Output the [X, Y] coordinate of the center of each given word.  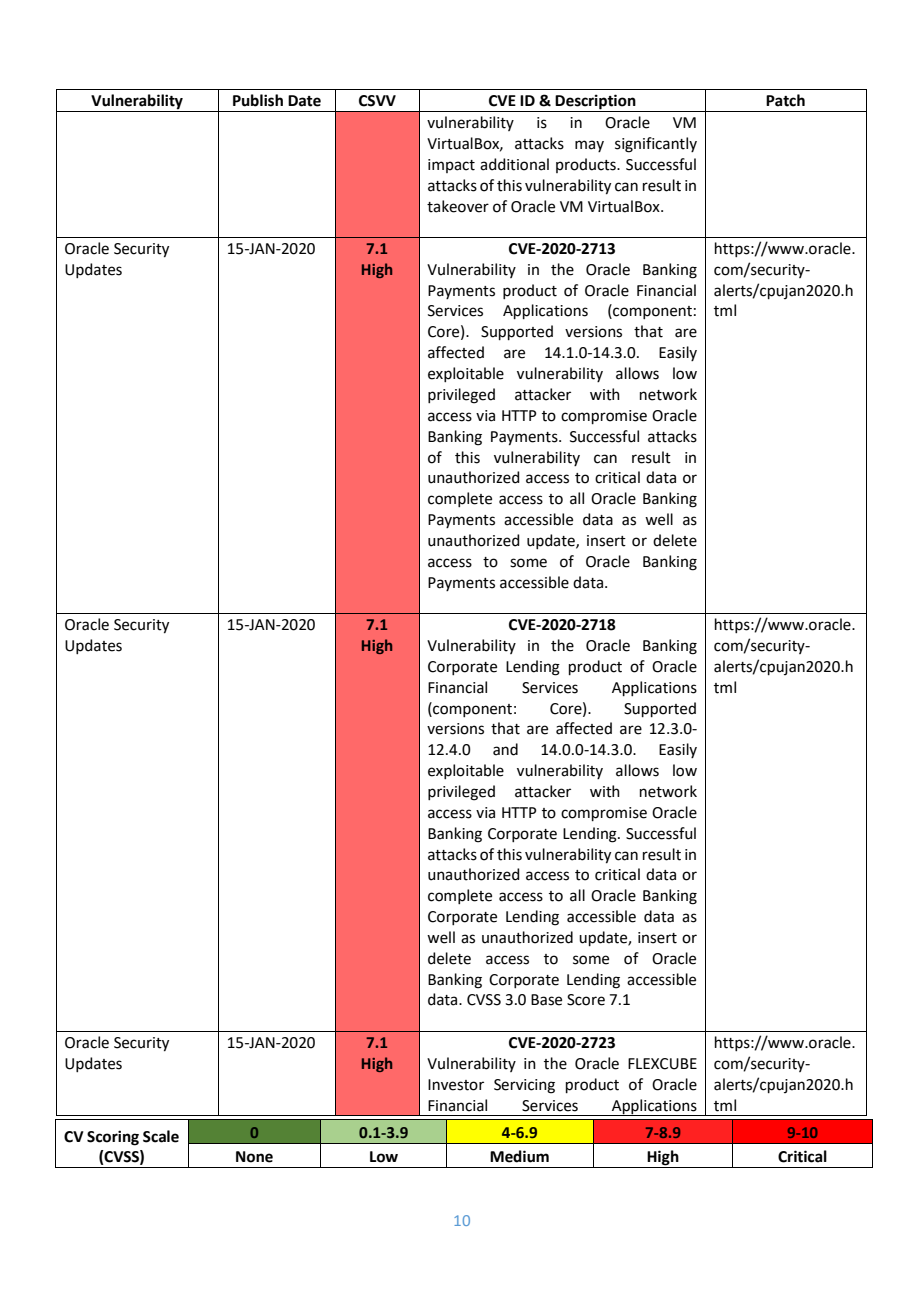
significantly [656, 145]
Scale [161, 1136]
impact [451, 166]
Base [546, 1000]
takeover [458, 206]
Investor [456, 1085]
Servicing [524, 1086]
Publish [258, 100]
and [505, 749]
